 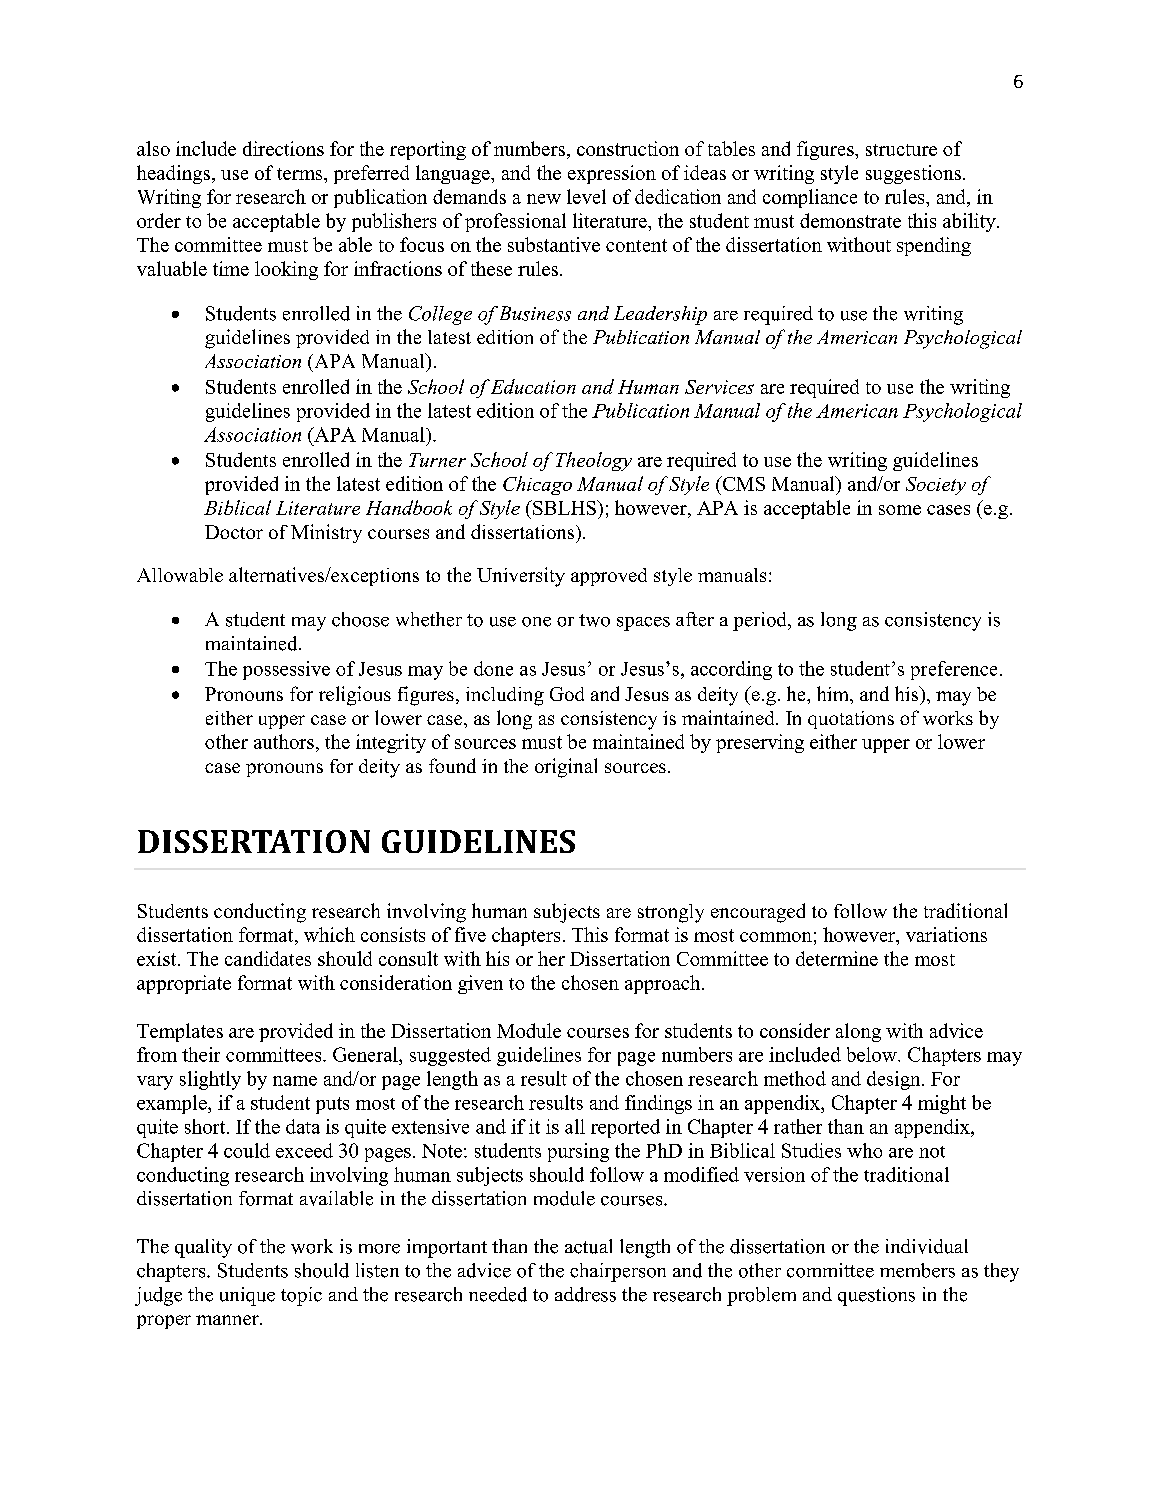 I want to click on original, so click(x=566, y=768).
